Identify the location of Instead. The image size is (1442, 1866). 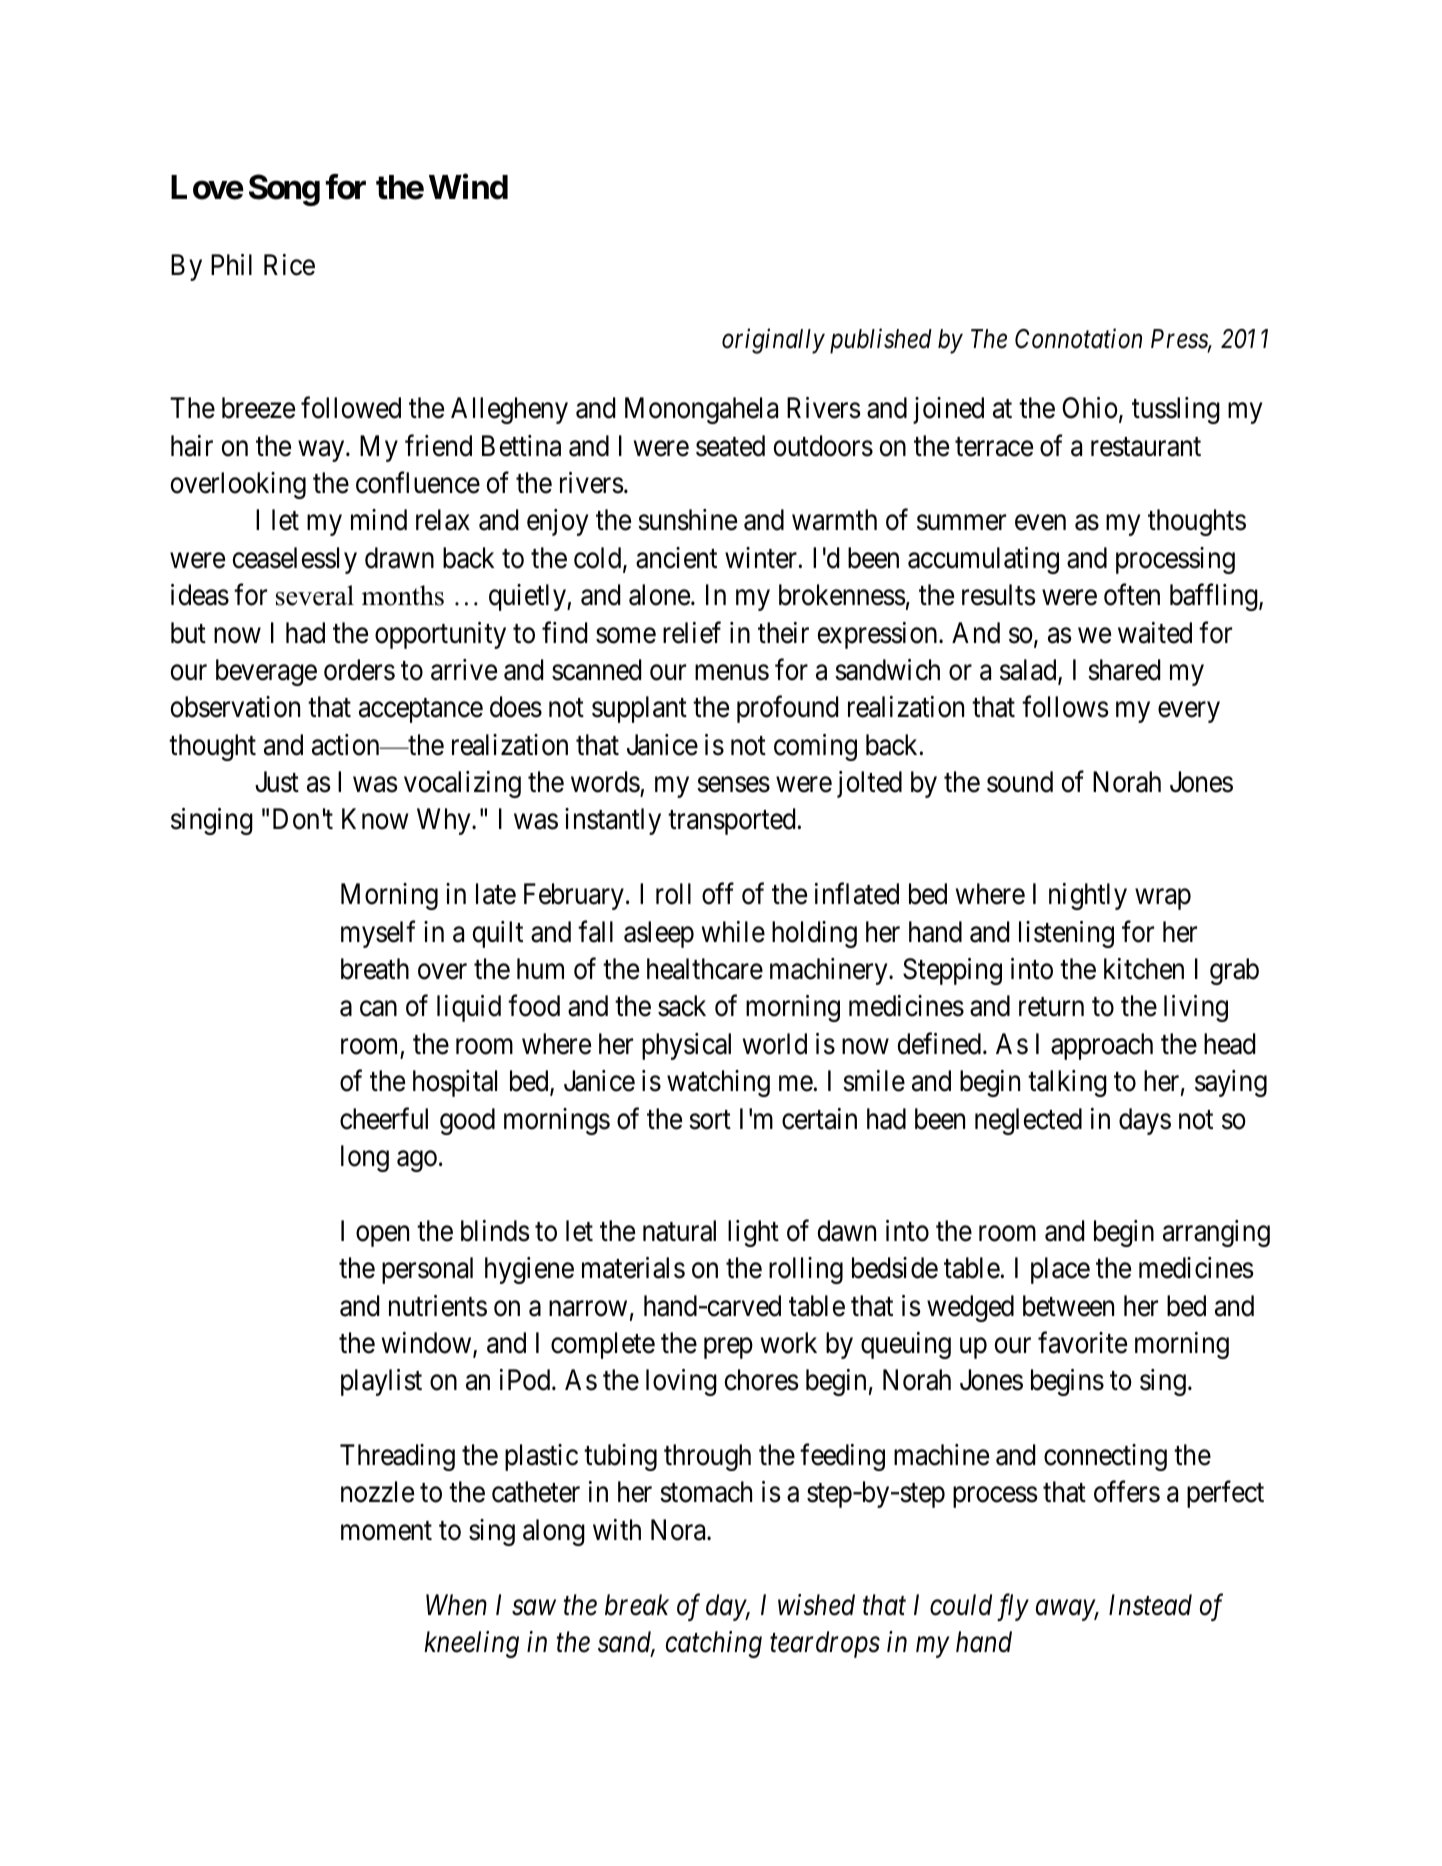
(1150, 1605).
